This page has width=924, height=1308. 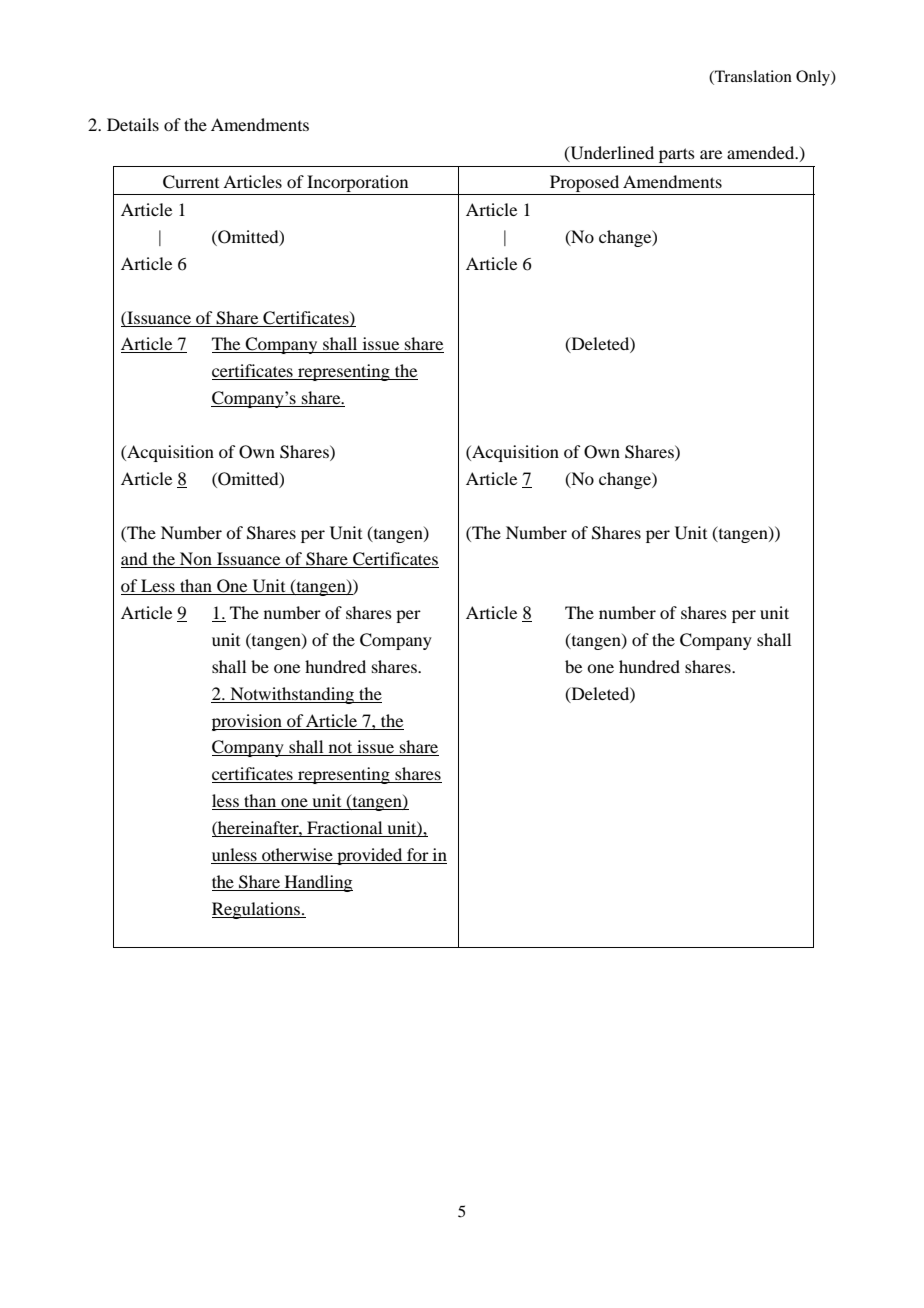 I want to click on provided, so click(x=370, y=856).
